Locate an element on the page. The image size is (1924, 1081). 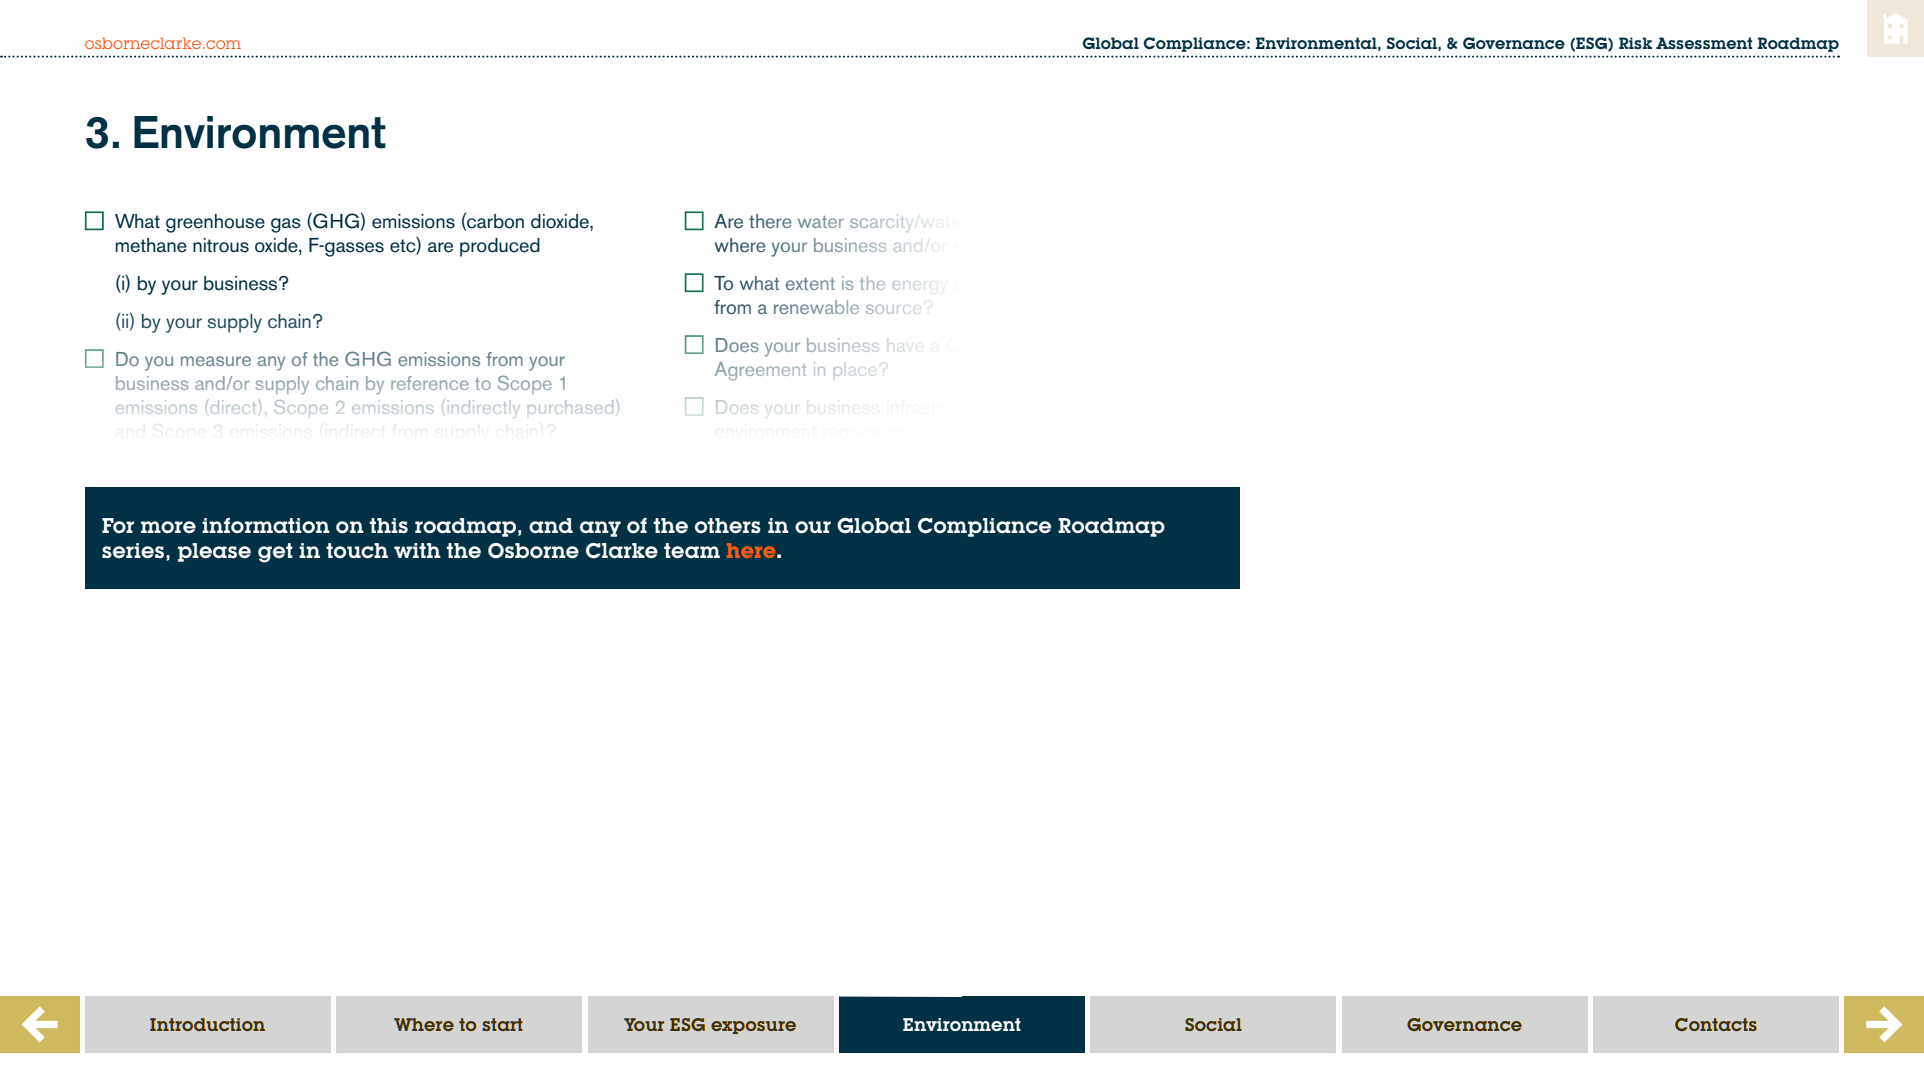
nitrous is located at coordinates (221, 245).
